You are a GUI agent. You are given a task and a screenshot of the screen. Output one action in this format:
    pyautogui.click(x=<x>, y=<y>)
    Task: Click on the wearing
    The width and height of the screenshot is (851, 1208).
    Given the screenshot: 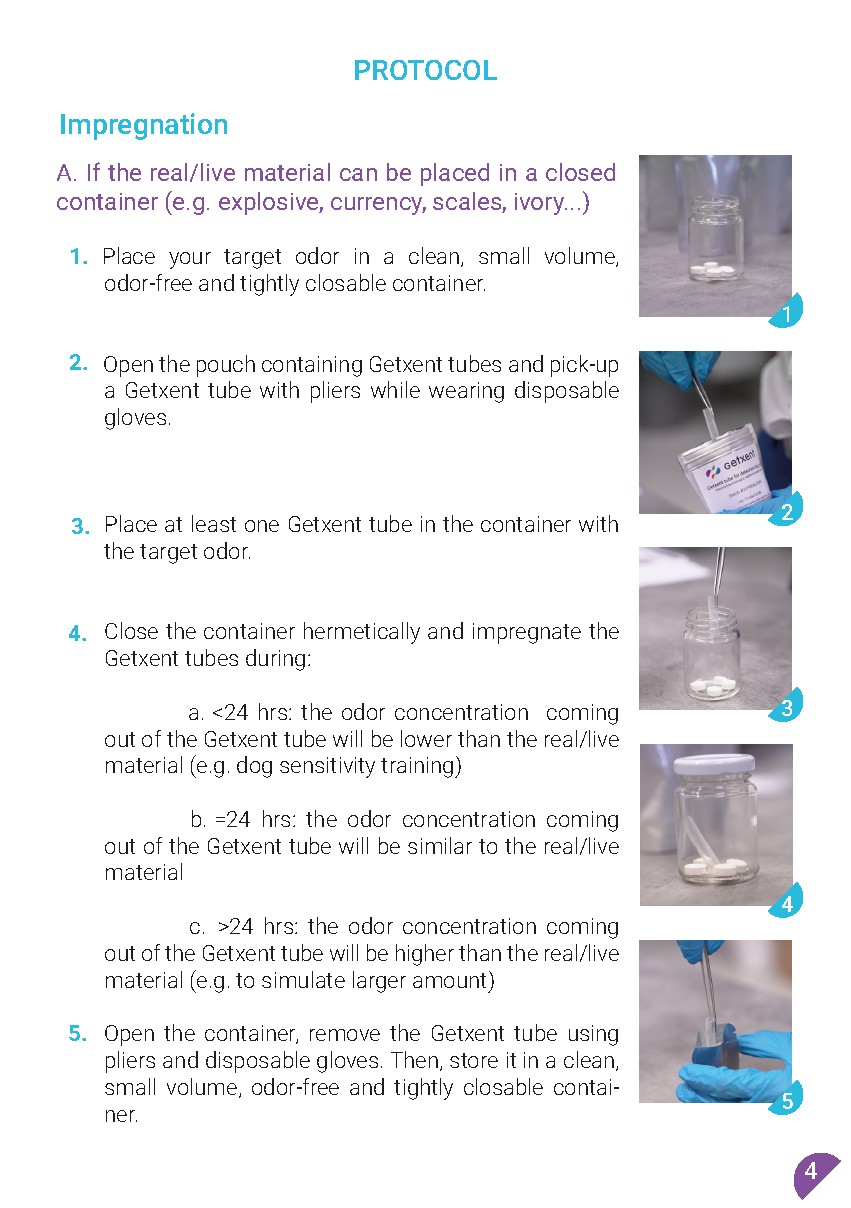 What is the action you would take?
    pyautogui.click(x=466, y=392)
